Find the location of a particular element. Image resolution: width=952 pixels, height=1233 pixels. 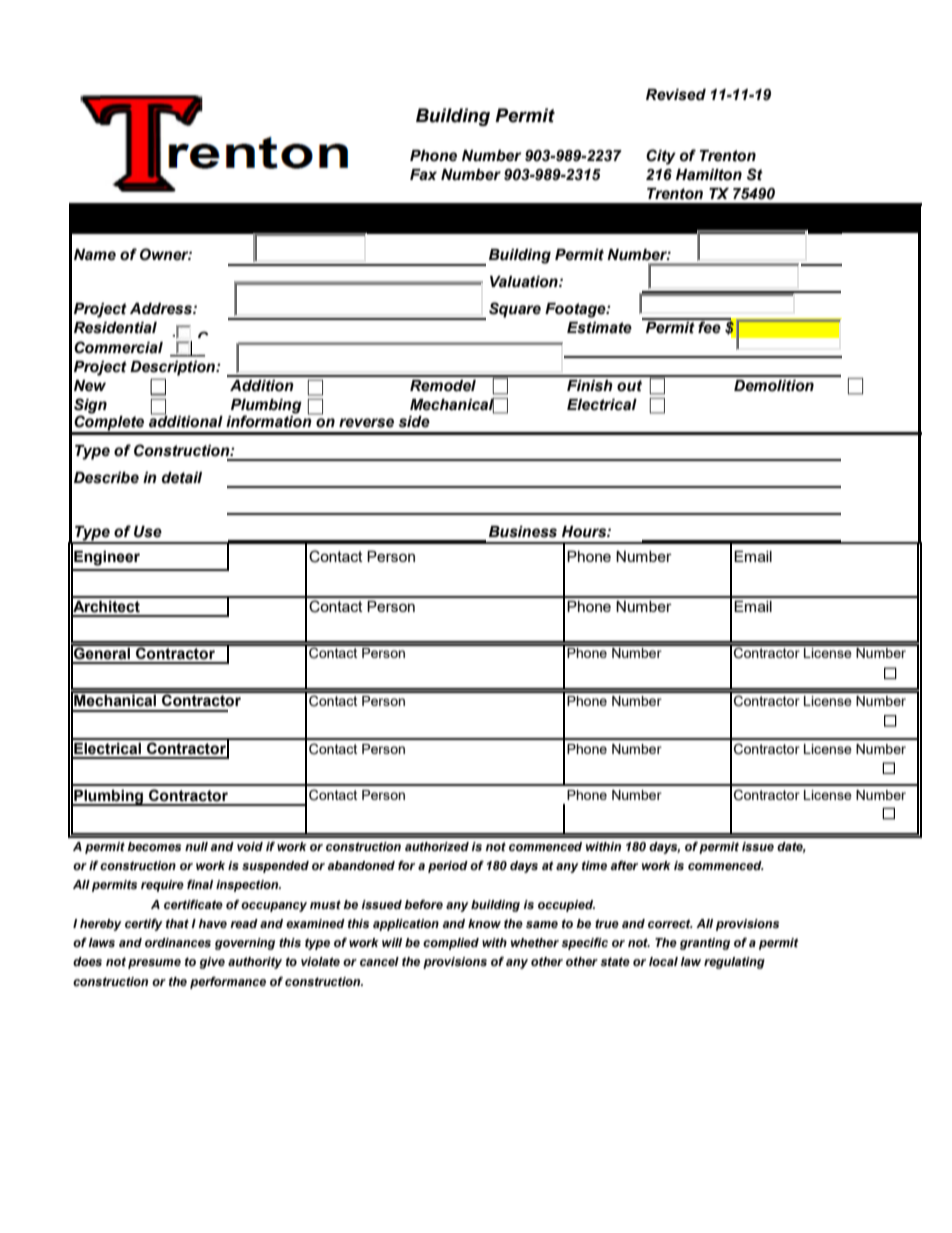

presume is located at coordinates (154, 964).
